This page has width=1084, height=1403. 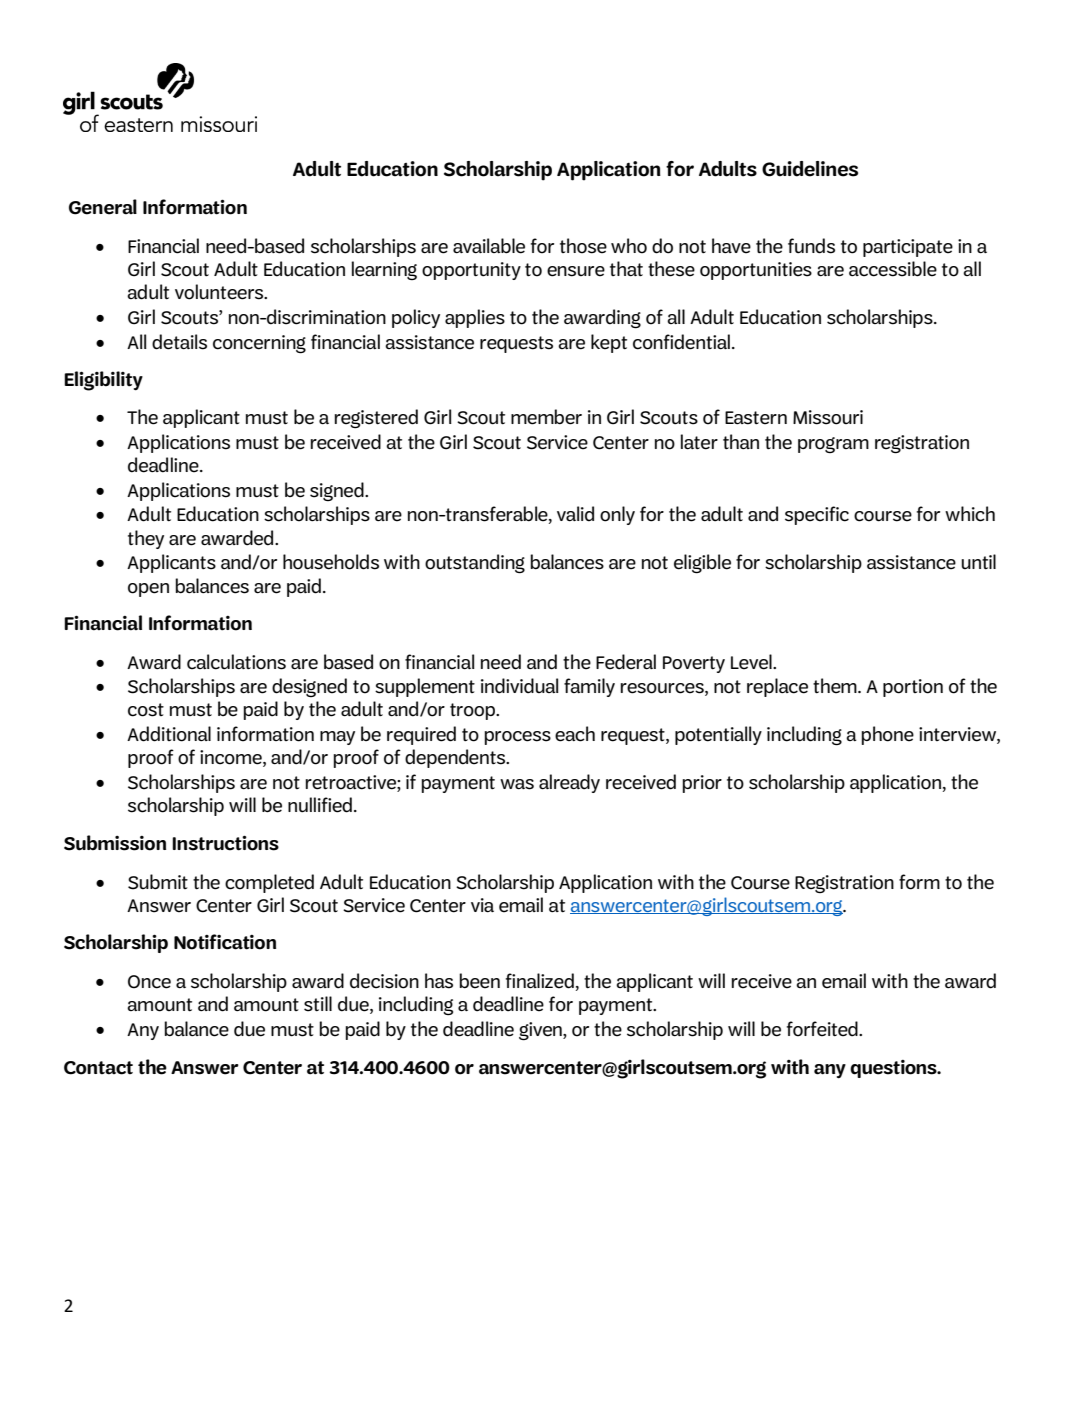 What do you see at coordinates (541, 1031) in the page?
I see `given` at bounding box center [541, 1031].
